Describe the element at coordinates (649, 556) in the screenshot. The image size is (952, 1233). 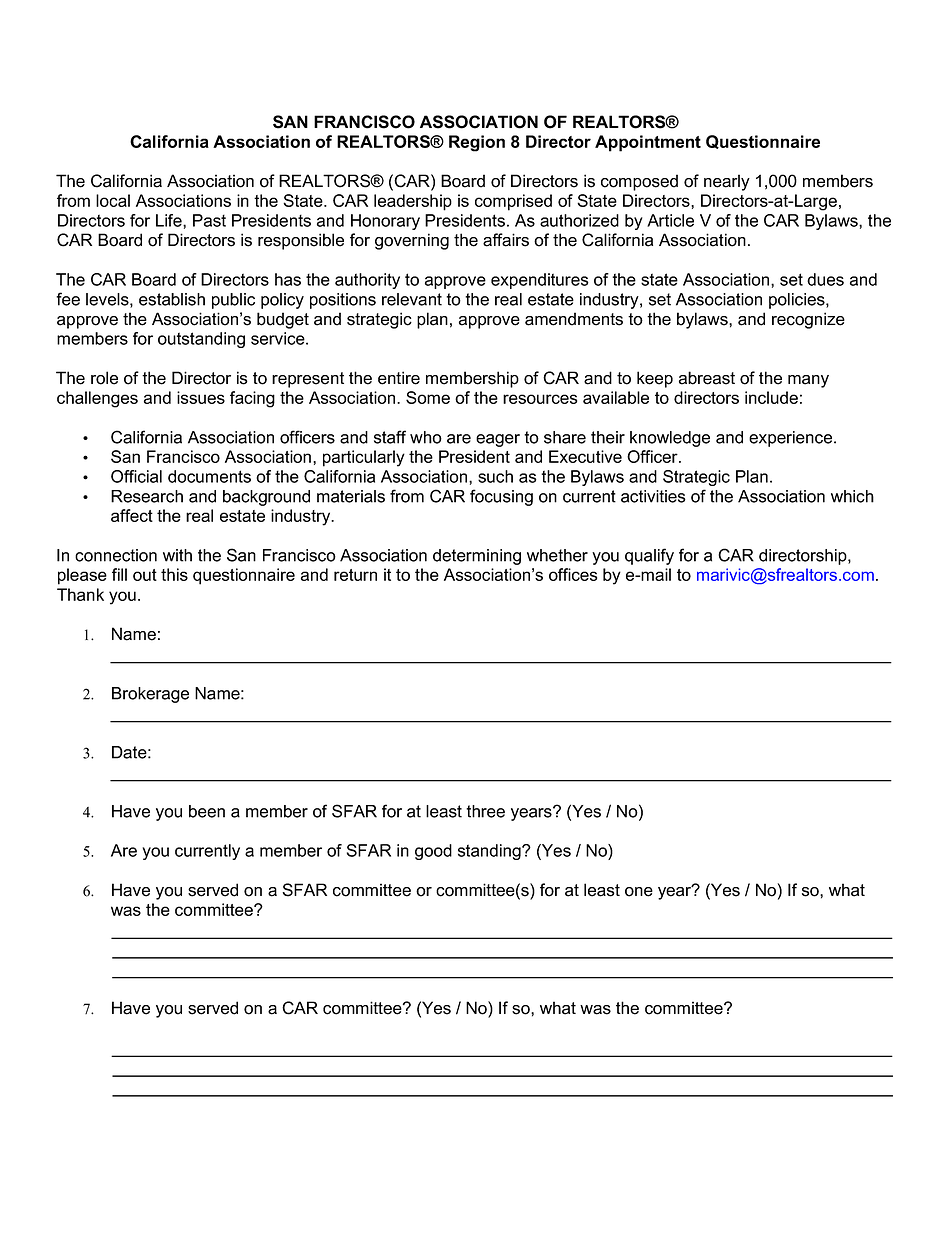
I see `qualify` at that location.
